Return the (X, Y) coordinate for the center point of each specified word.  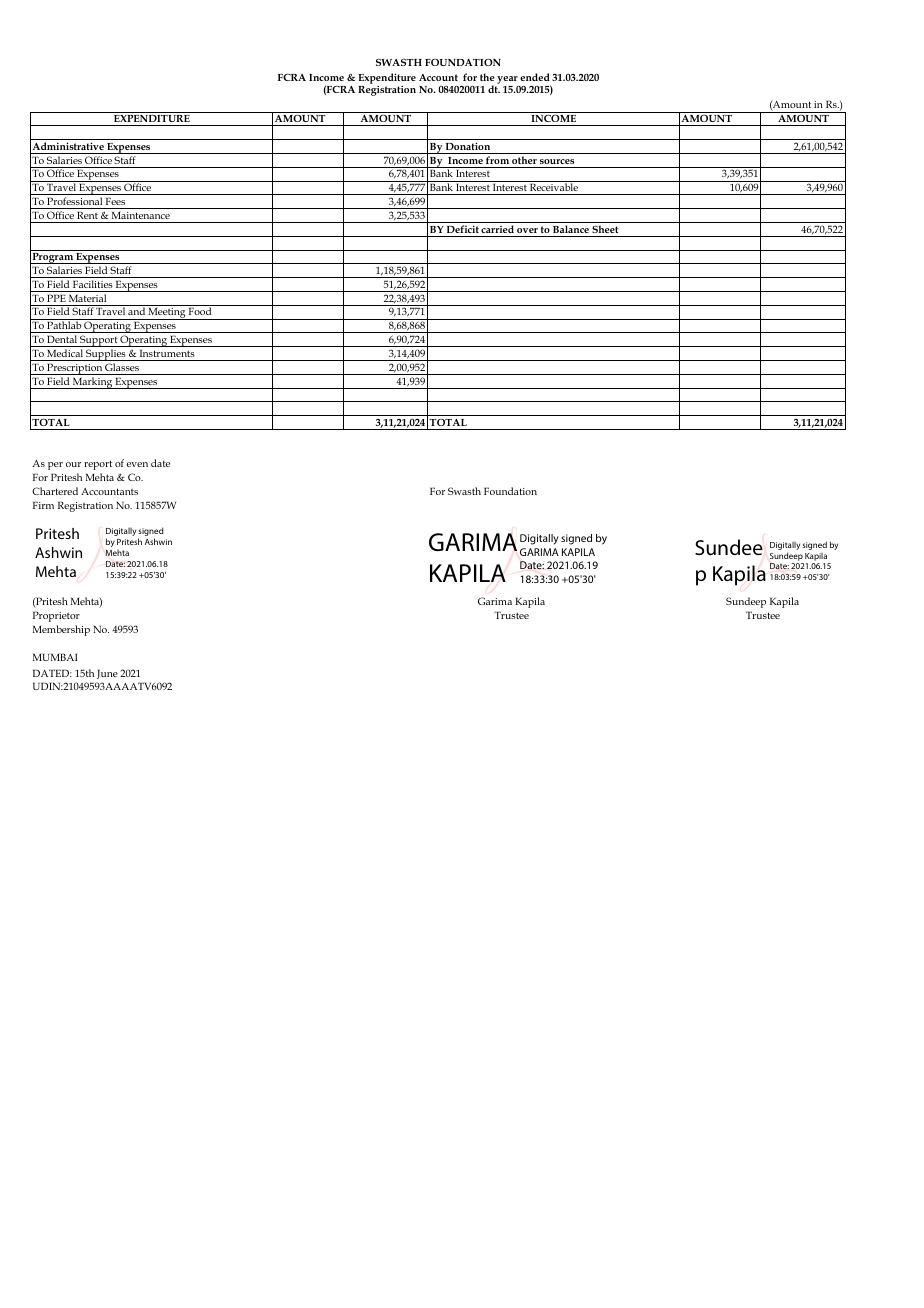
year (507, 80)
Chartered (55, 491)
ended (535, 77)
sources (557, 161)
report (98, 465)
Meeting (167, 314)
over (527, 230)
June (107, 674)
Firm (43, 505)
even (137, 464)
